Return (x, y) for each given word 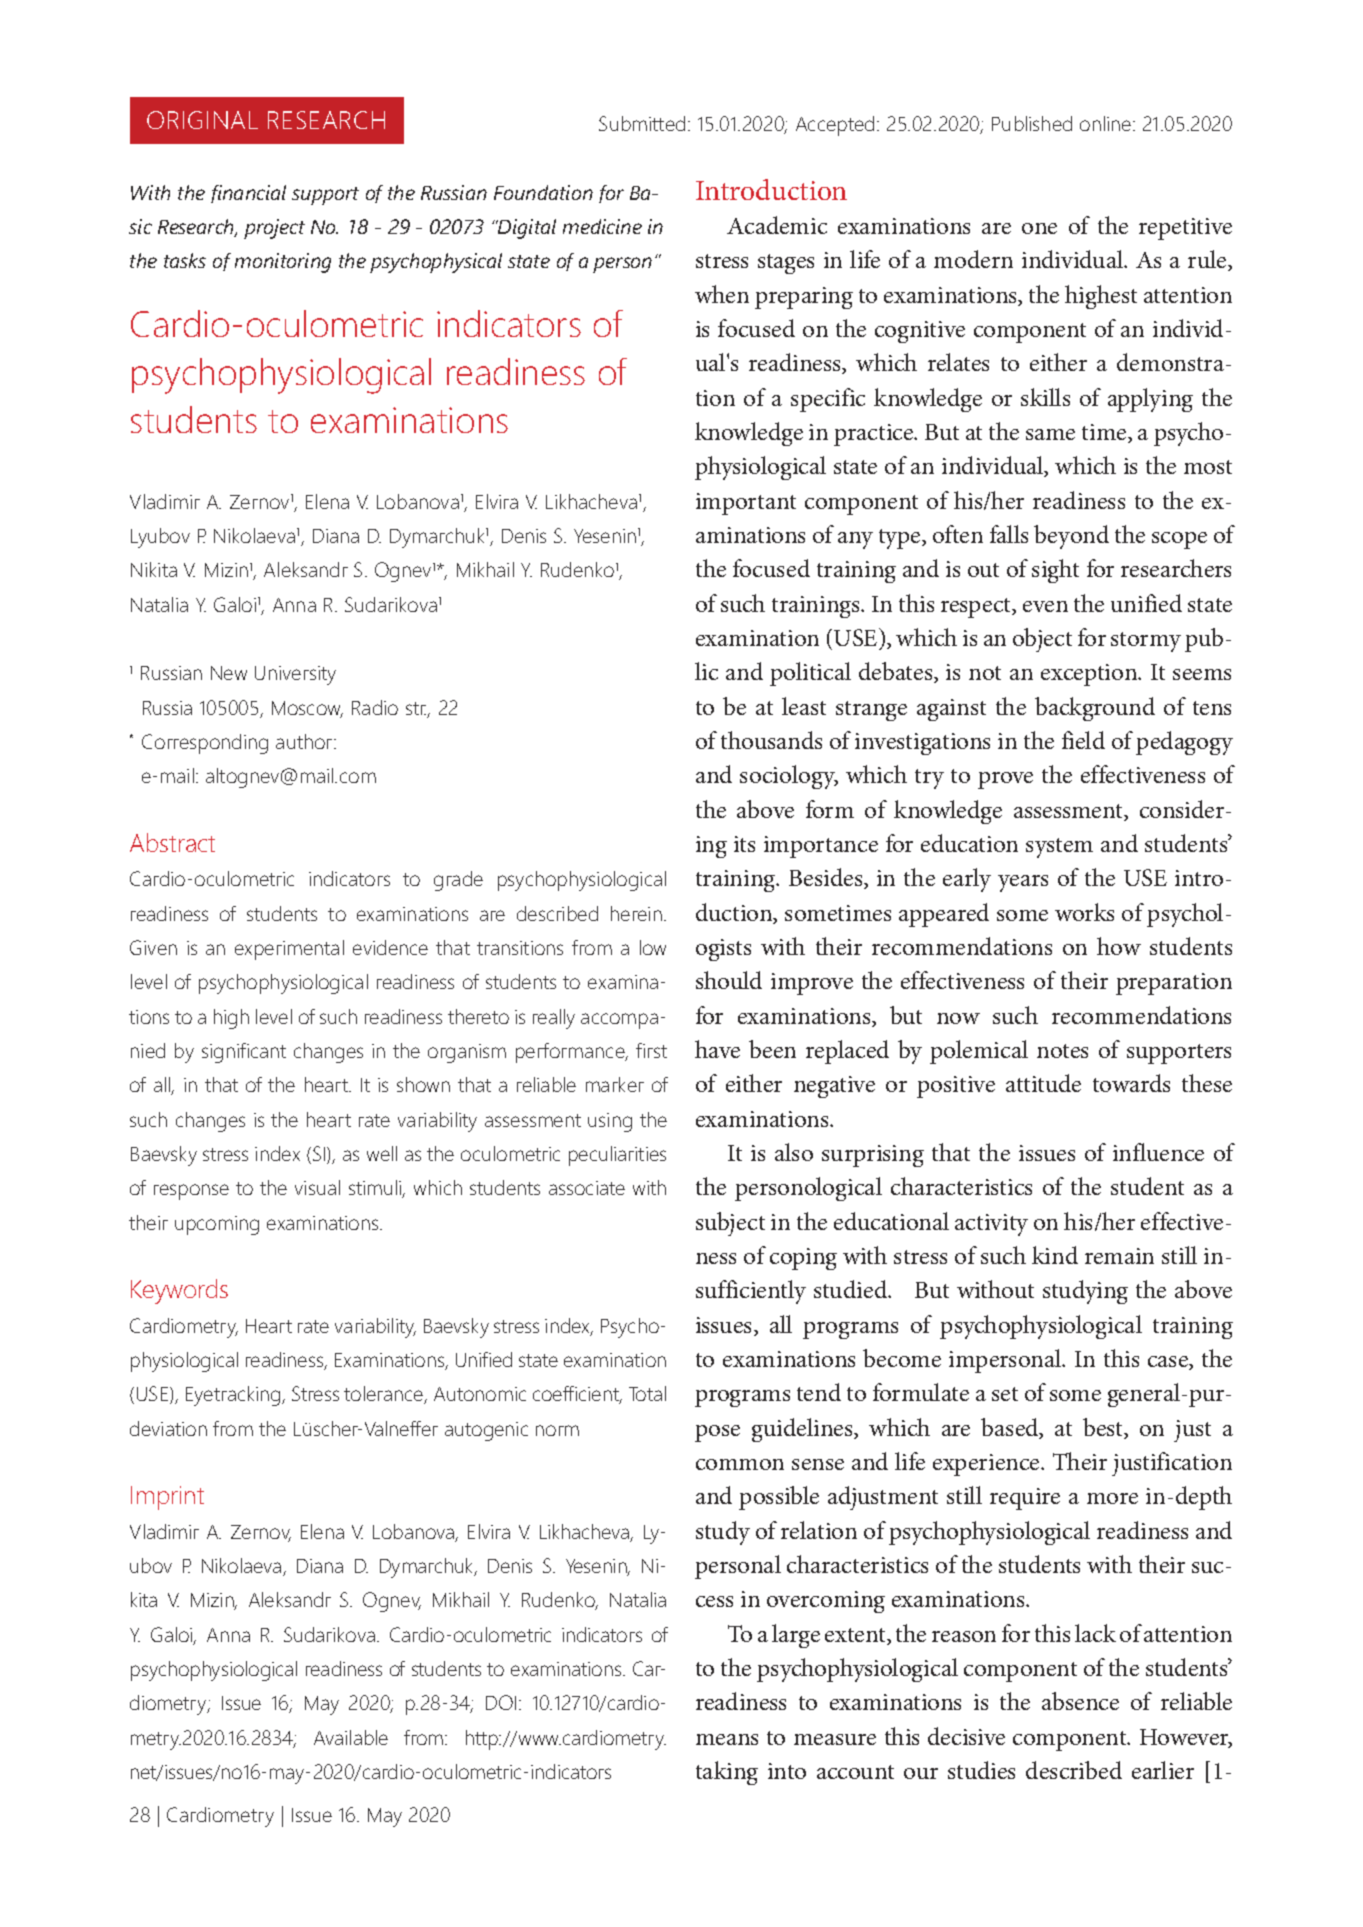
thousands (771, 740)
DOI (501, 1702)
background (1095, 709)
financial (248, 194)
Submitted (642, 123)
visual (317, 1187)
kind (1055, 1255)
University (295, 675)
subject (730, 1224)
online (1107, 123)
